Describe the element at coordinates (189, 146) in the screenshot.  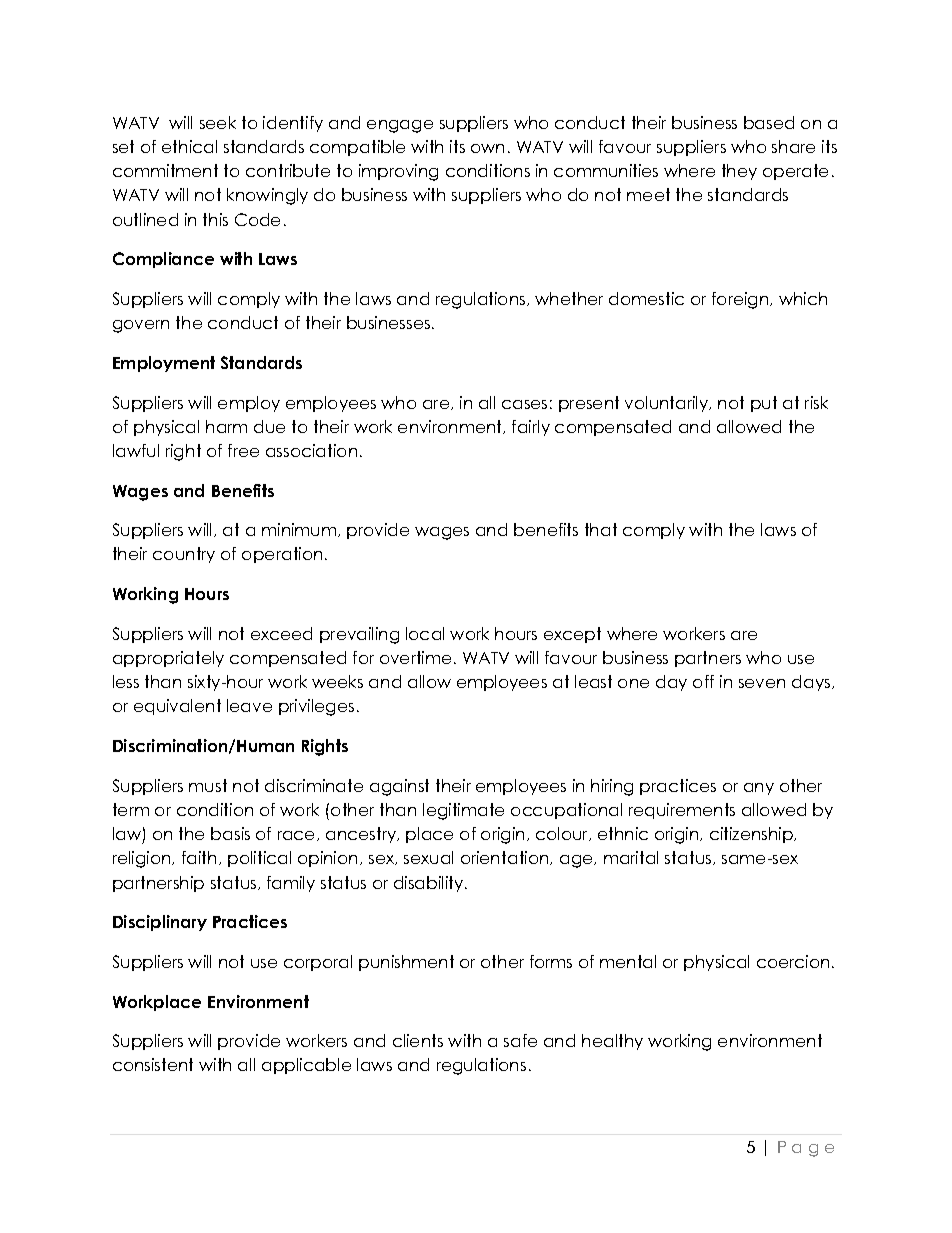
I see `ethical` at that location.
